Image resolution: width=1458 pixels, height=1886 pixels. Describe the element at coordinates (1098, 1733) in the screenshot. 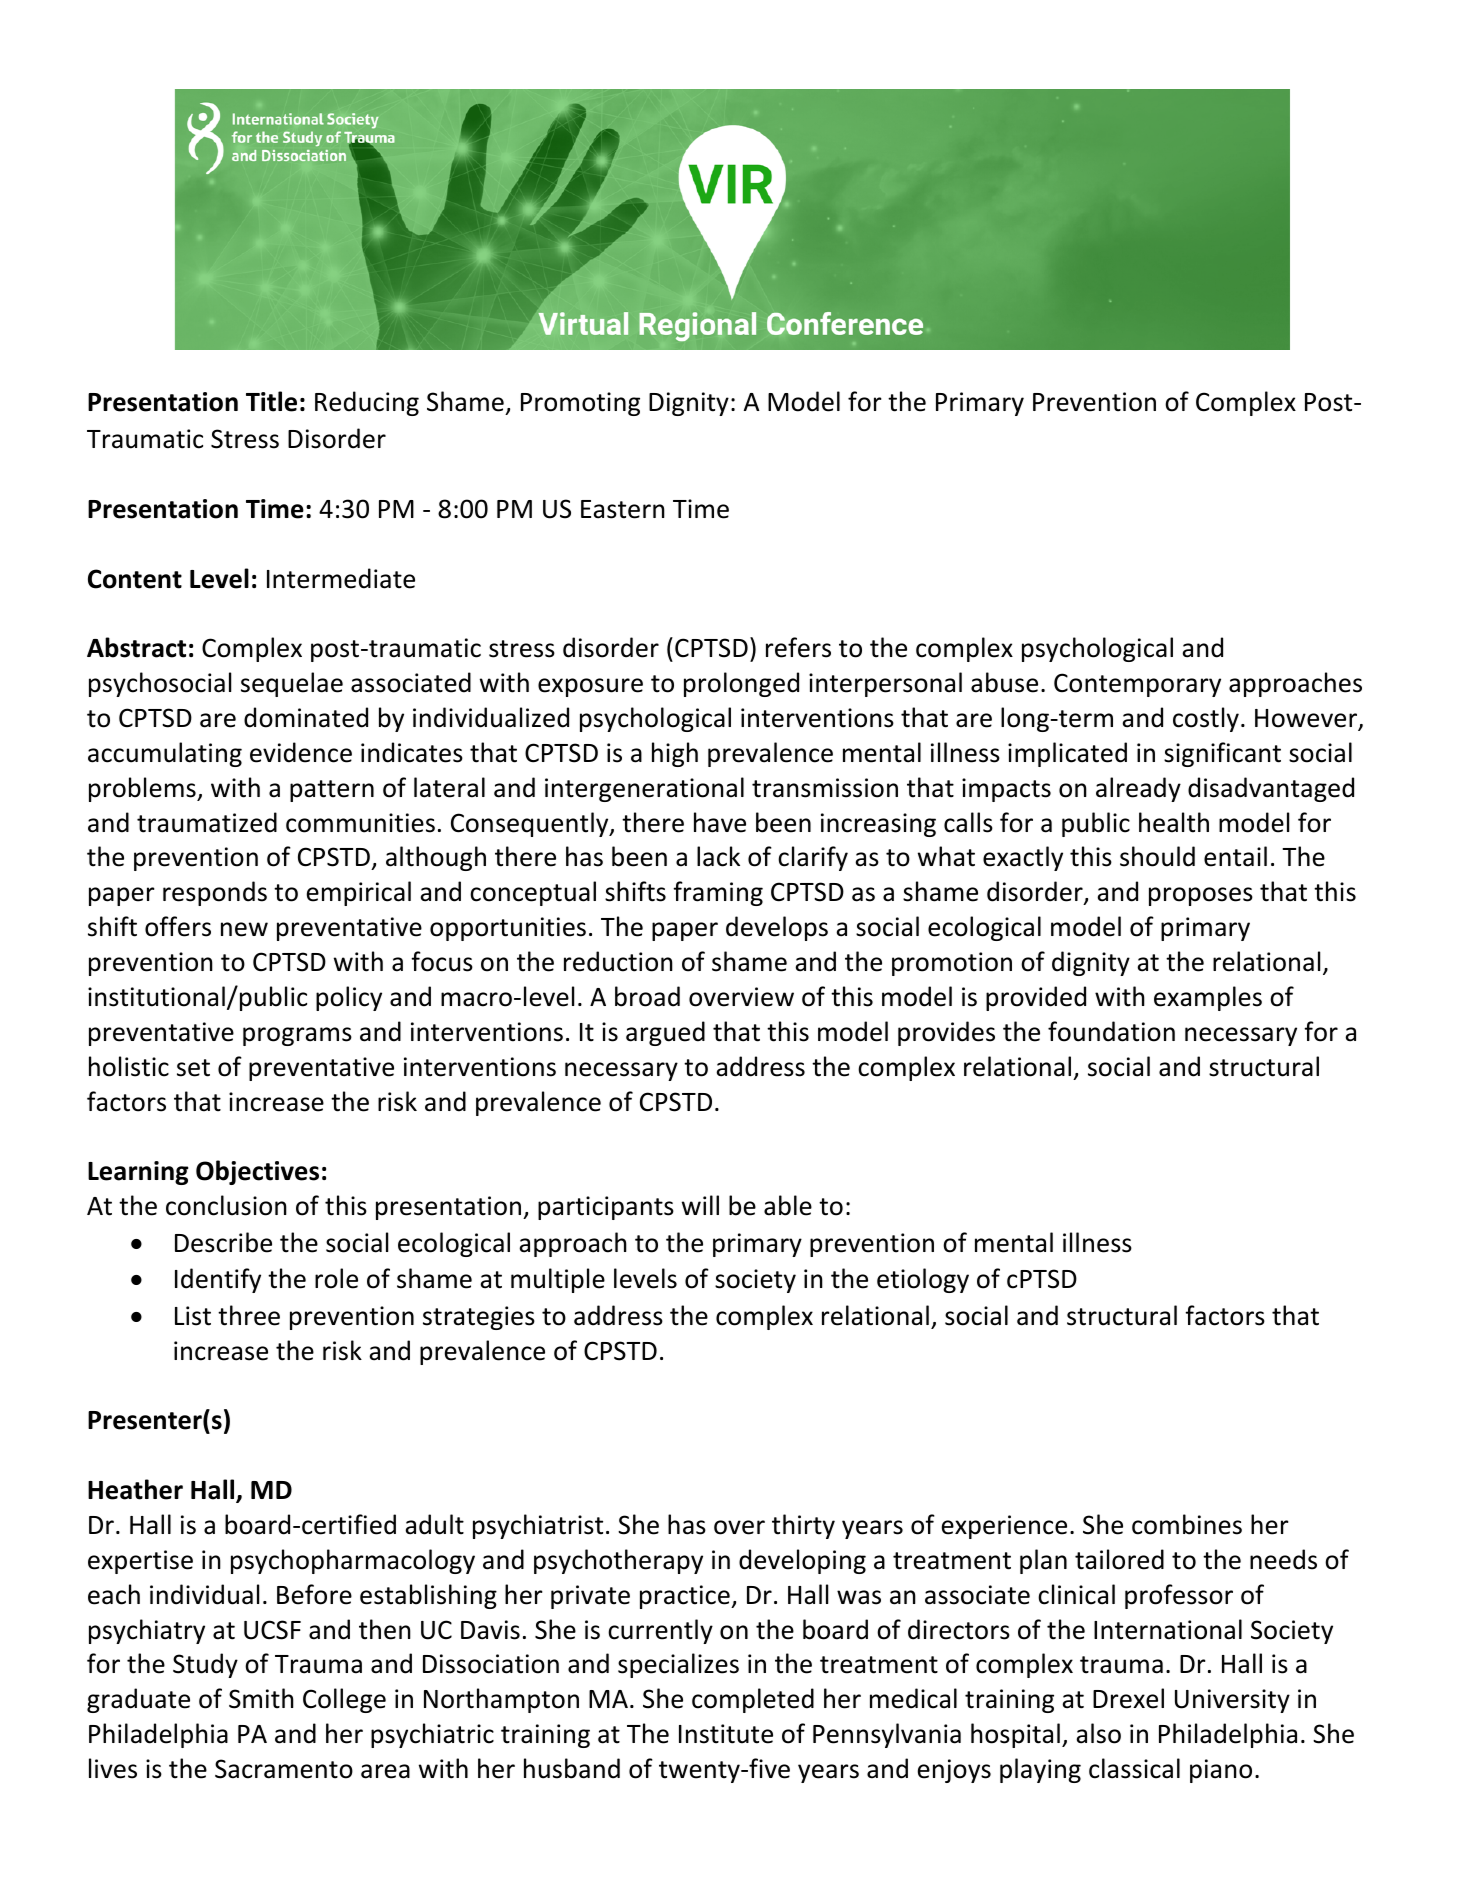

I see `also` at that location.
